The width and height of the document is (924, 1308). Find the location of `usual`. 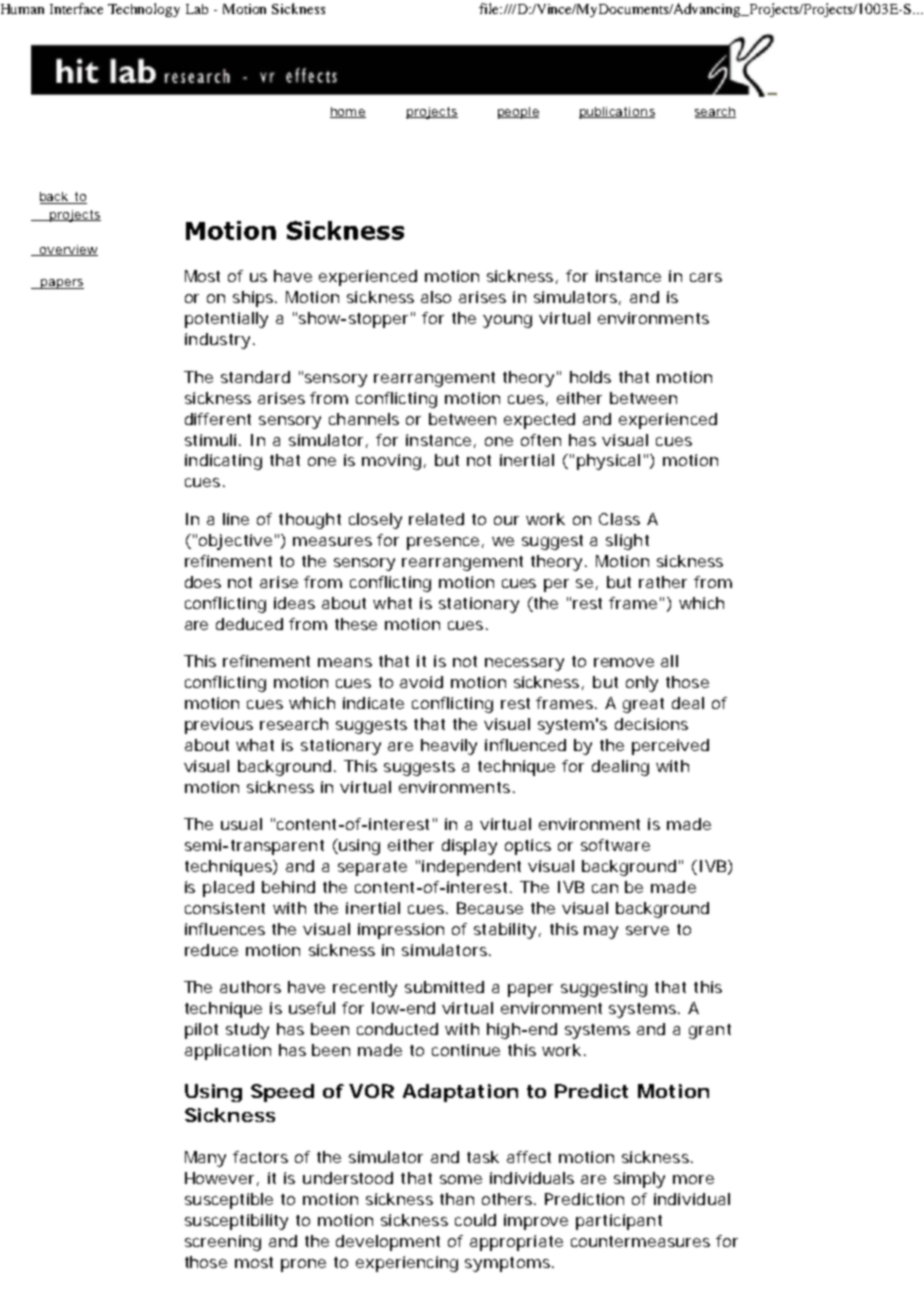

usual is located at coordinates (241, 824).
